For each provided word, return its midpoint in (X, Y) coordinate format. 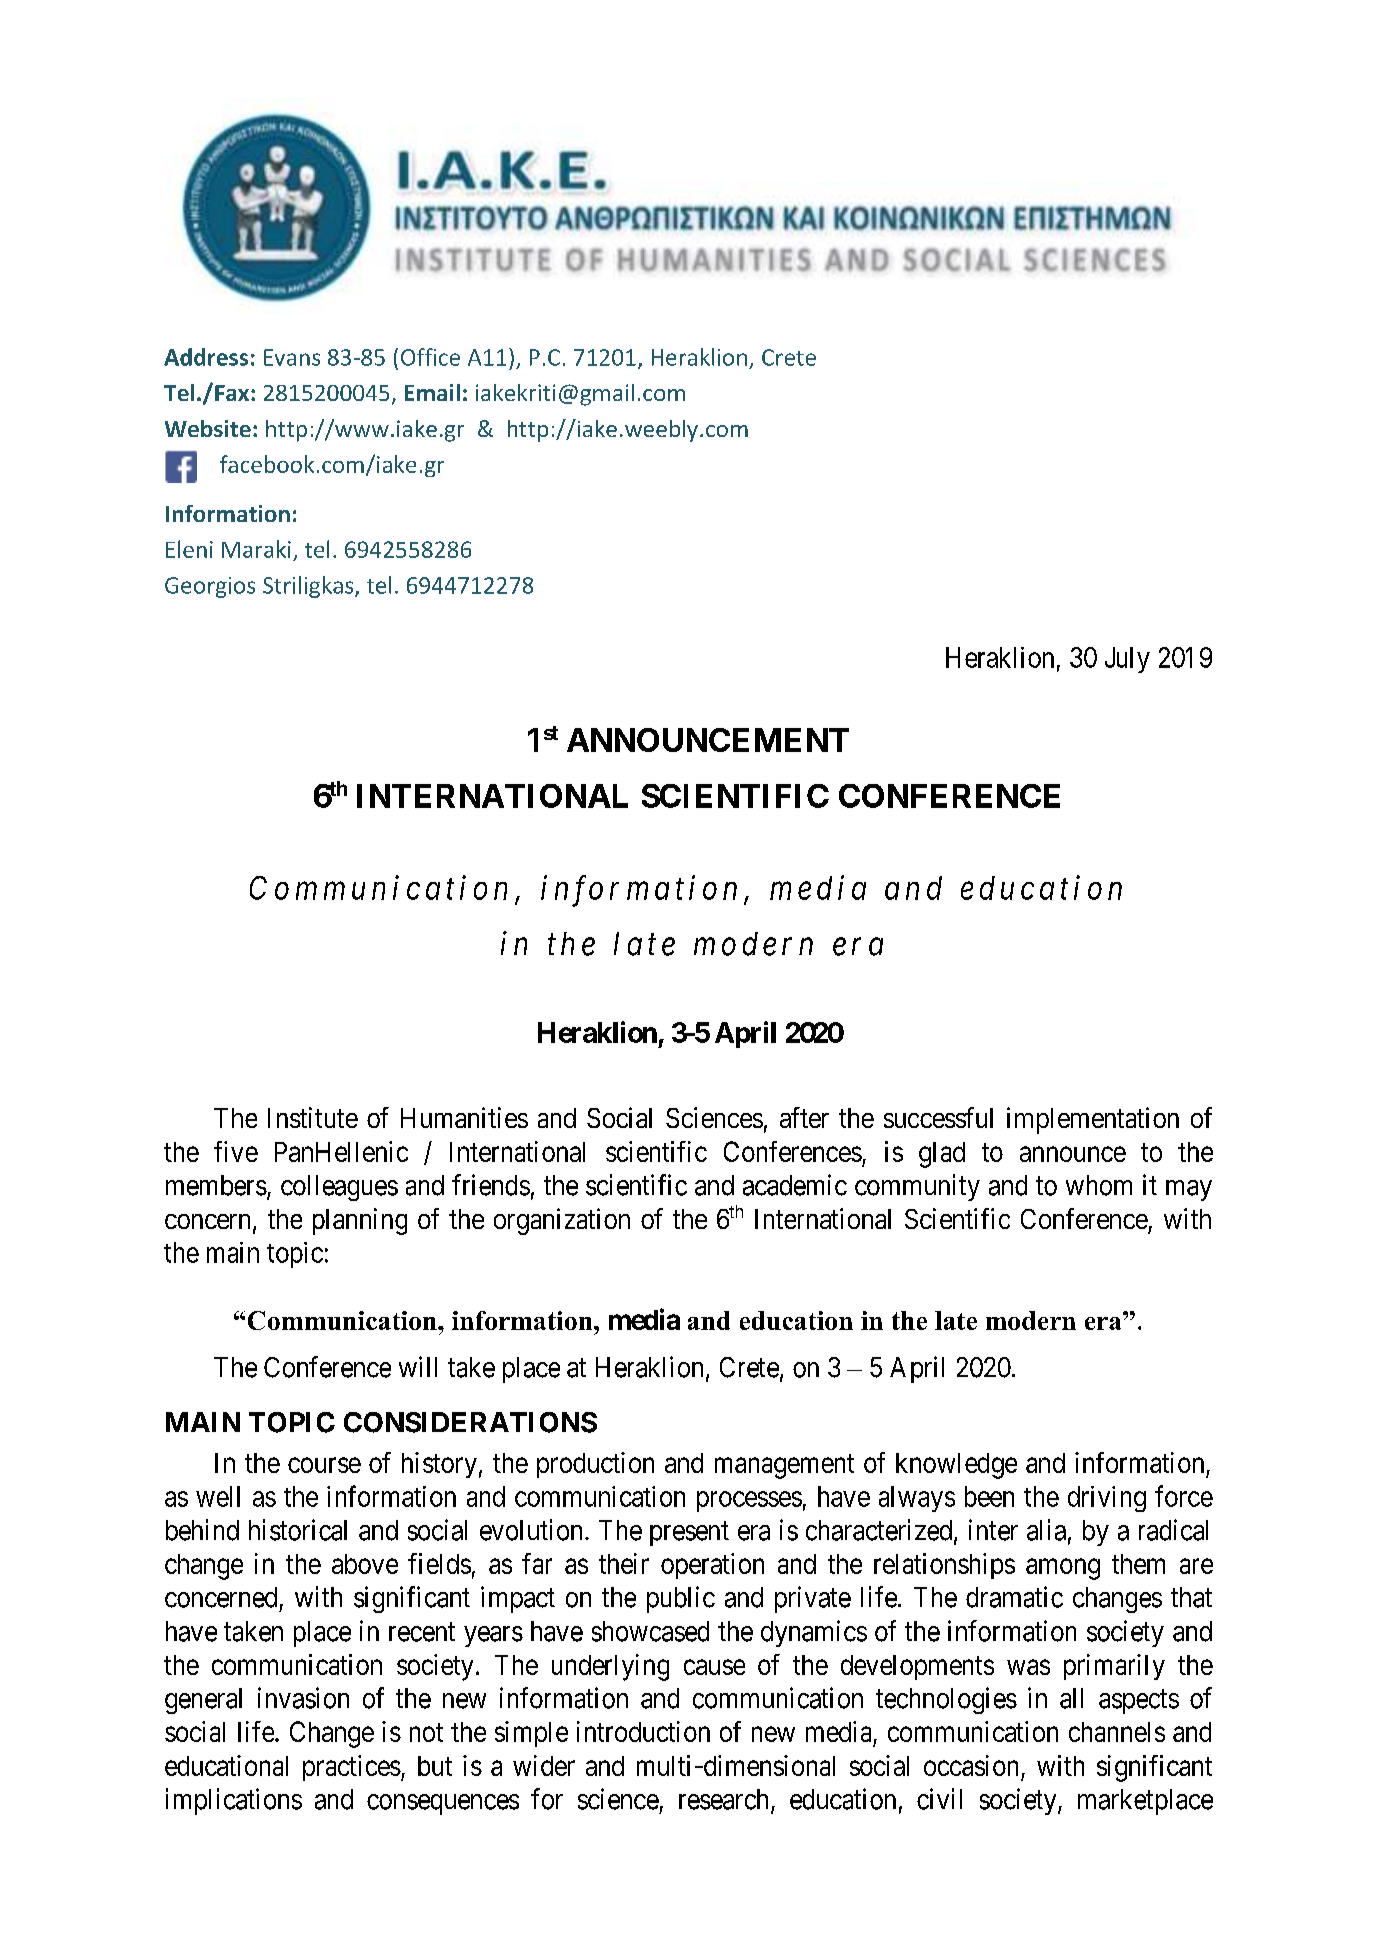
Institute (313, 1117)
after (804, 1117)
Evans (292, 357)
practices (352, 1768)
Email (432, 392)
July (1127, 660)
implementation (1093, 1120)
